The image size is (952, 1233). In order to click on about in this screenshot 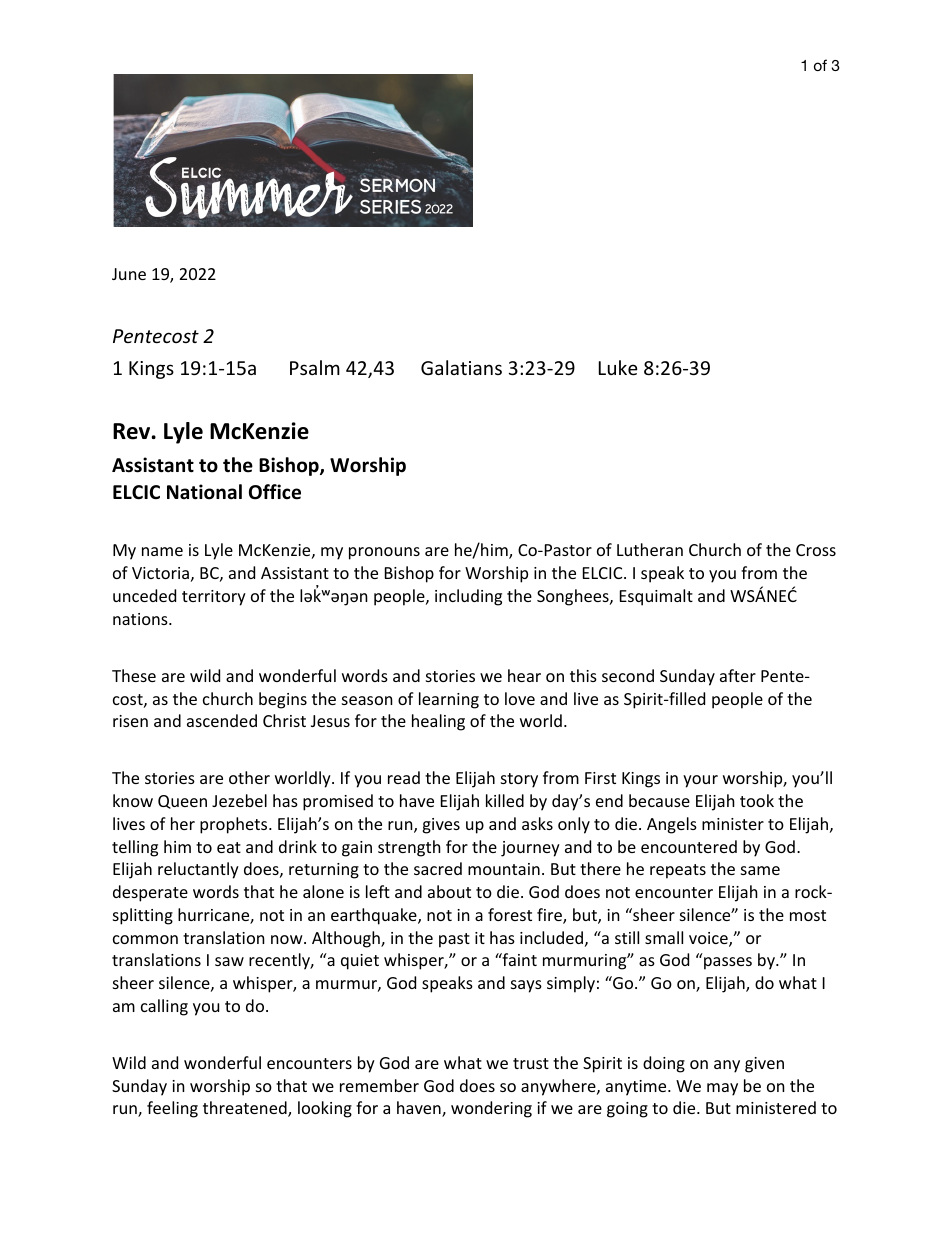, I will do `click(449, 891)`.
